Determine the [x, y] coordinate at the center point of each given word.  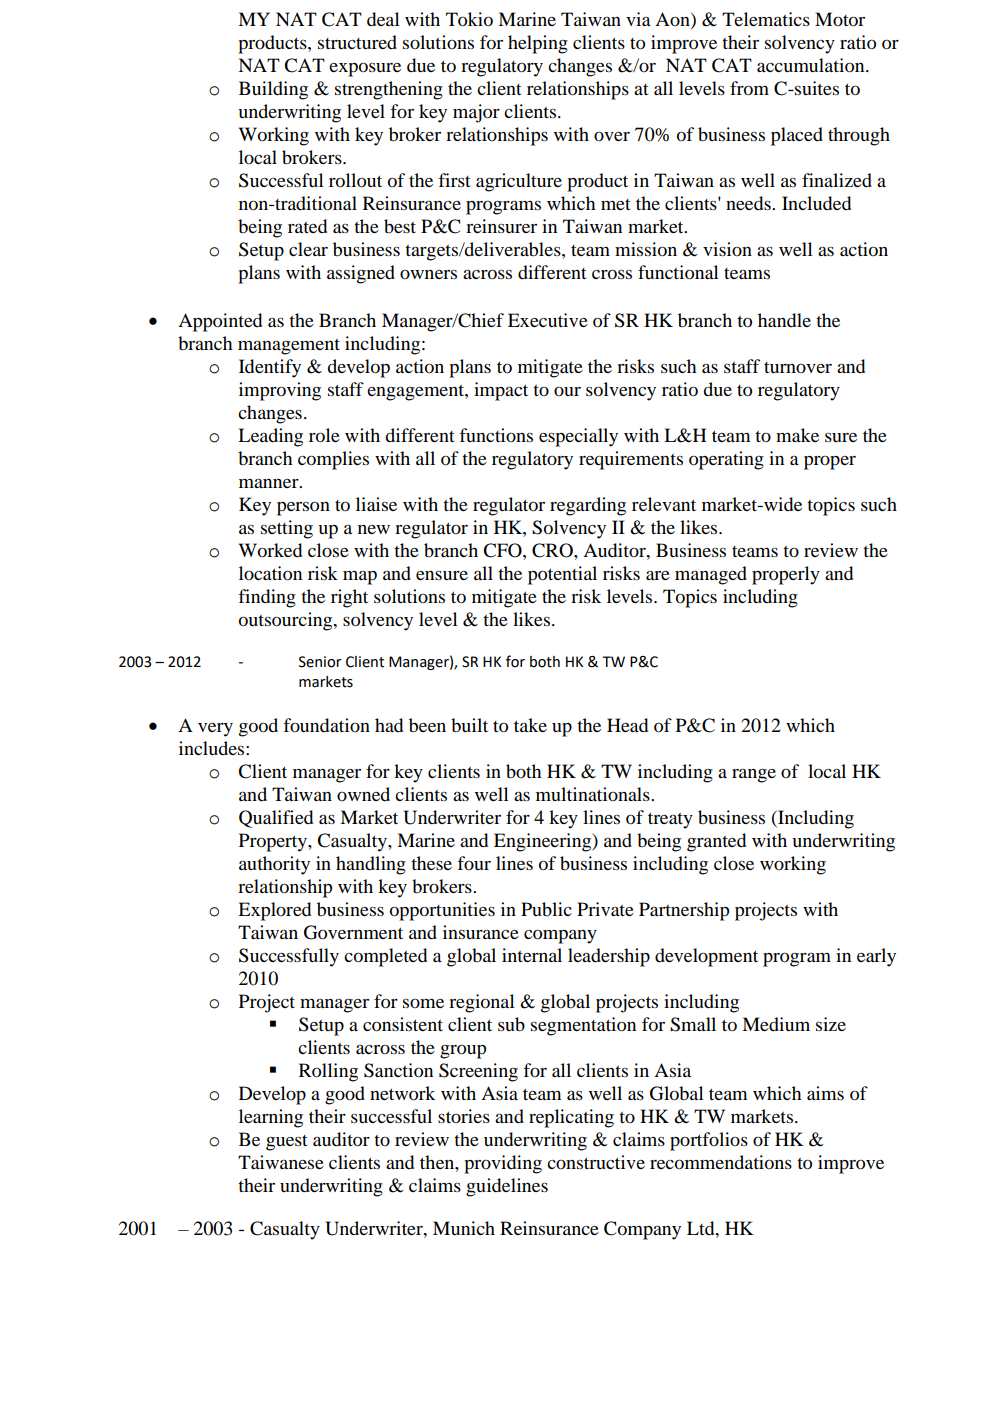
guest [286, 1143]
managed [711, 575]
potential [562, 575]
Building [273, 90]
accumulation [812, 65]
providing [503, 1164]
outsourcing [287, 621]
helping [538, 44]
